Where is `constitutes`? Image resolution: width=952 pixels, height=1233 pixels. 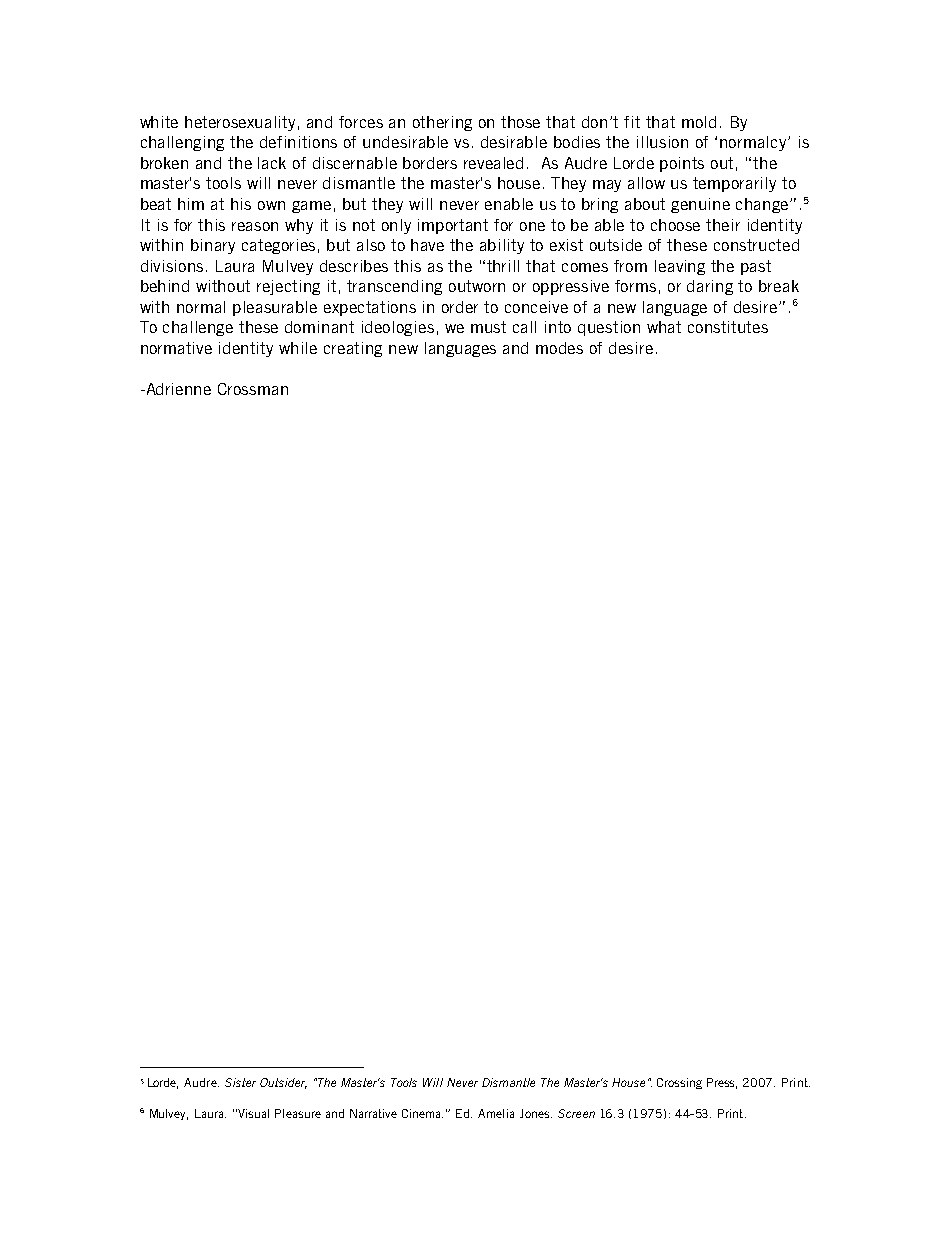
constitutes is located at coordinates (728, 327).
